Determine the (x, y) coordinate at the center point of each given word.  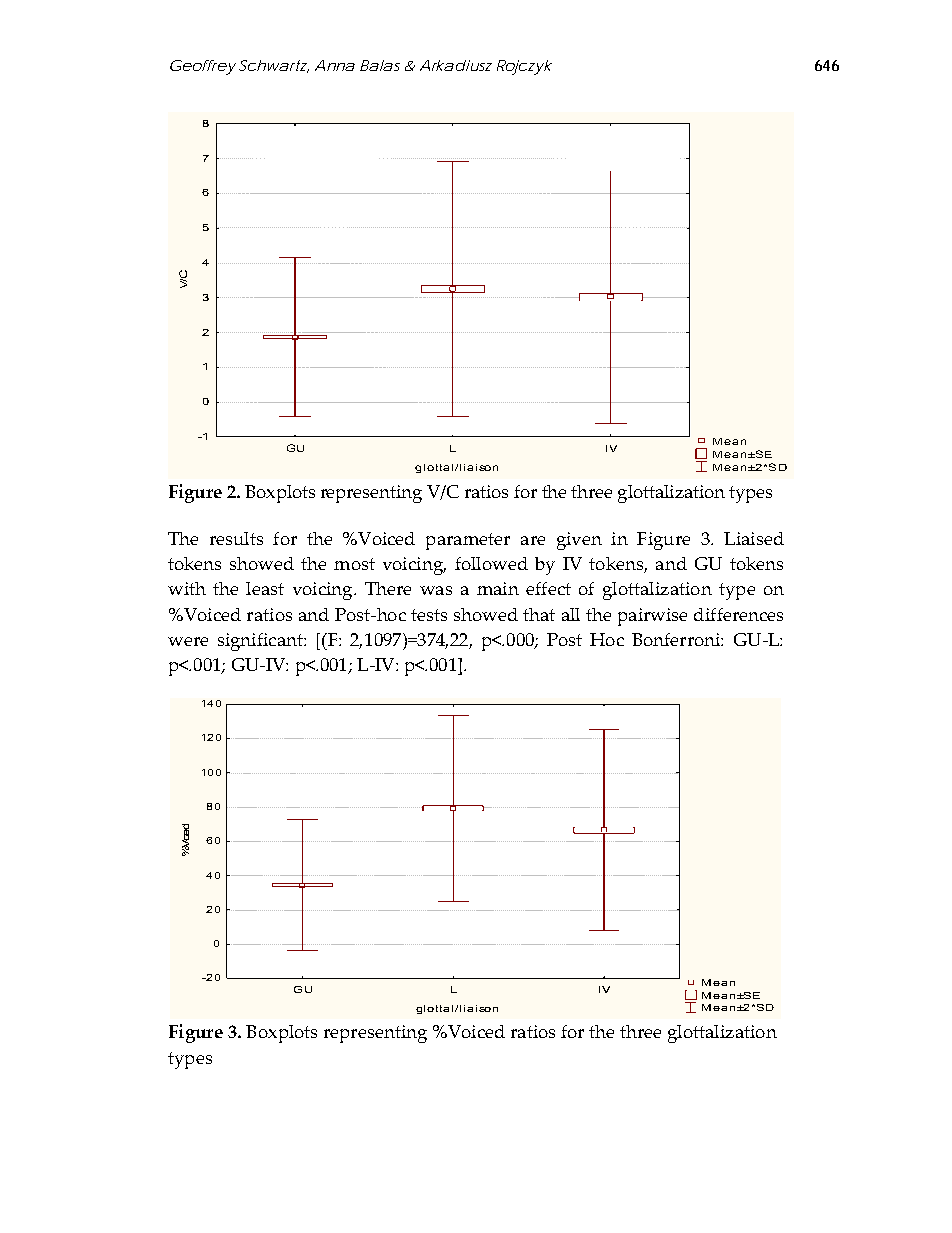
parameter (468, 541)
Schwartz (273, 66)
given (579, 541)
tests (429, 615)
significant (261, 642)
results (236, 538)
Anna (335, 65)
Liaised (754, 538)
